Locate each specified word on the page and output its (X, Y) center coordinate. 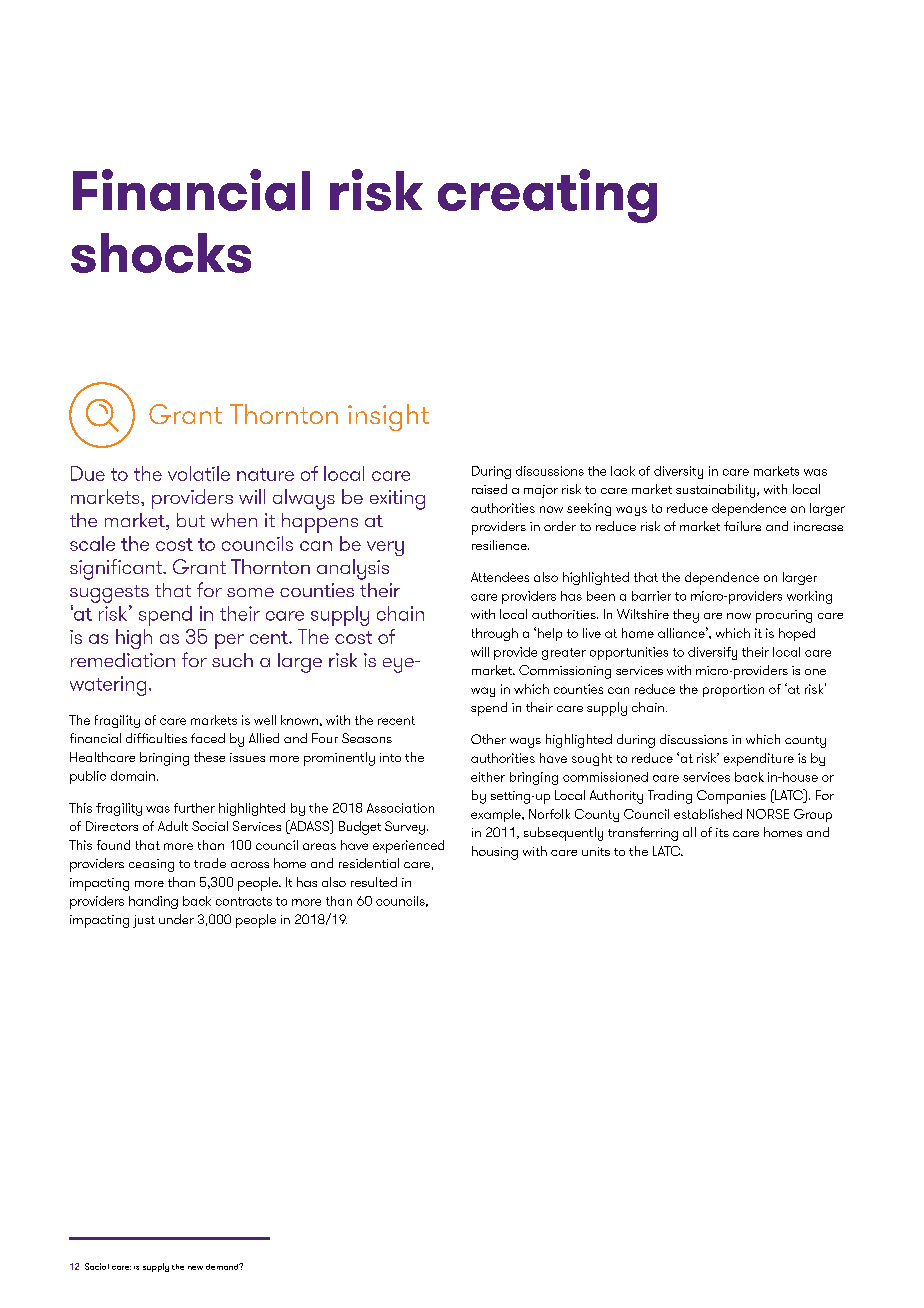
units (596, 851)
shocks (161, 253)
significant (117, 569)
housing (495, 853)
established (708, 814)
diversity (678, 472)
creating (547, 196)
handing (153, 902)
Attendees (500, 577)
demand (223, 1266)
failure (742, 526)
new (195, 1268)
